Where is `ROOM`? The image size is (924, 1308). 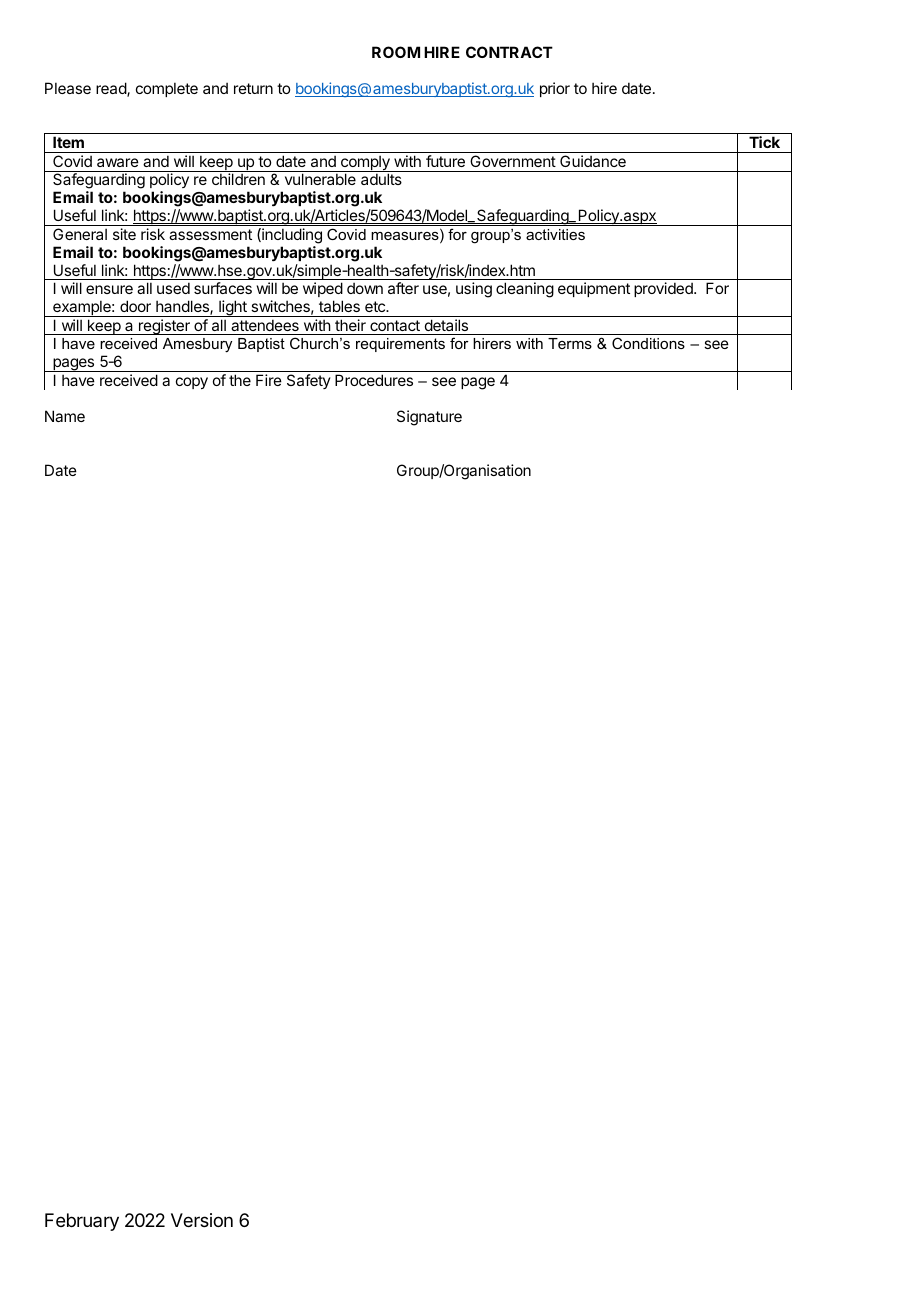
ROOM is located at coordinates (396, 52).
